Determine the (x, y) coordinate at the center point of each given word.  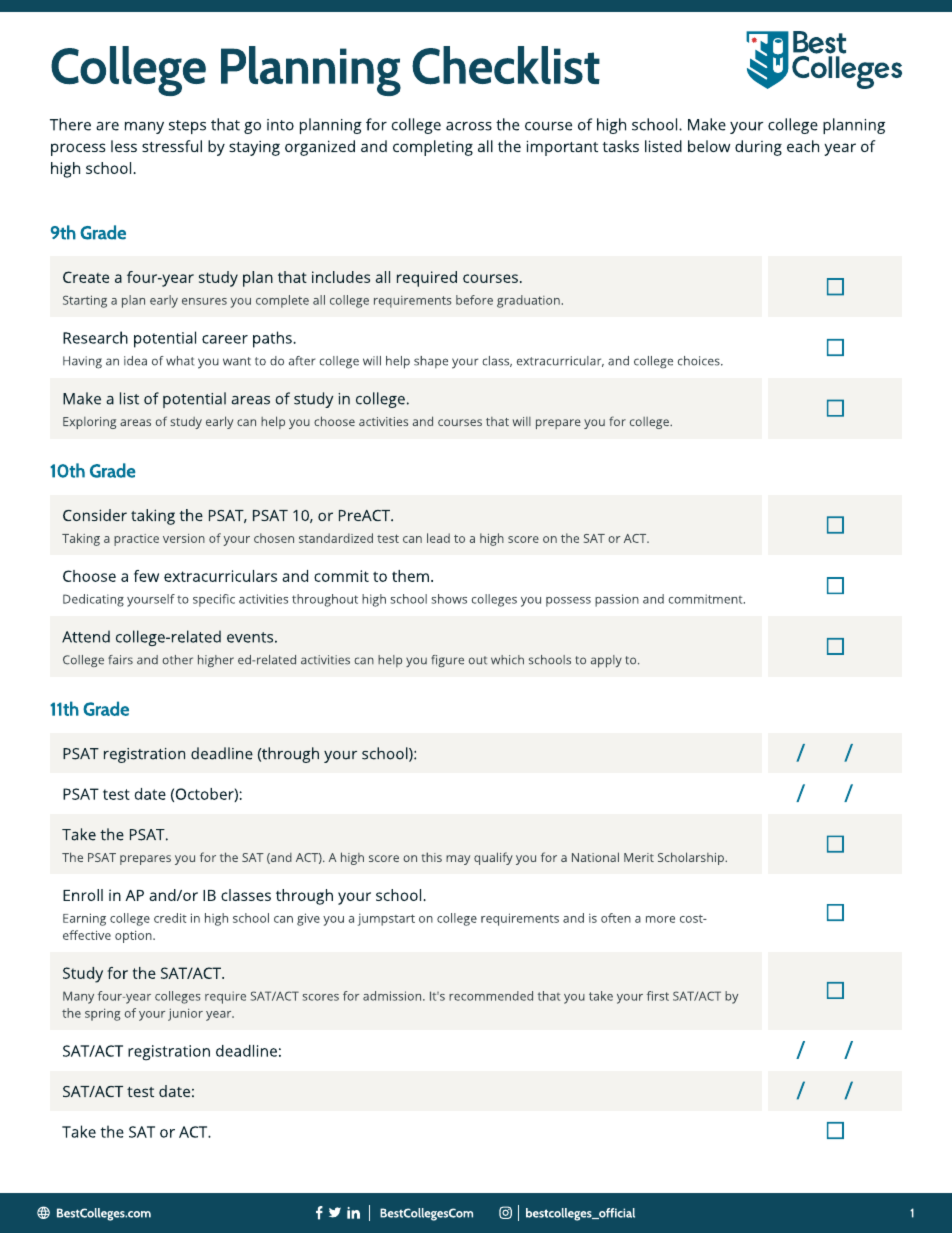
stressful (172, 146)
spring (103, 1014)
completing (433, 148)
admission (393, 996)
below (709, 146)
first (658, 996)
